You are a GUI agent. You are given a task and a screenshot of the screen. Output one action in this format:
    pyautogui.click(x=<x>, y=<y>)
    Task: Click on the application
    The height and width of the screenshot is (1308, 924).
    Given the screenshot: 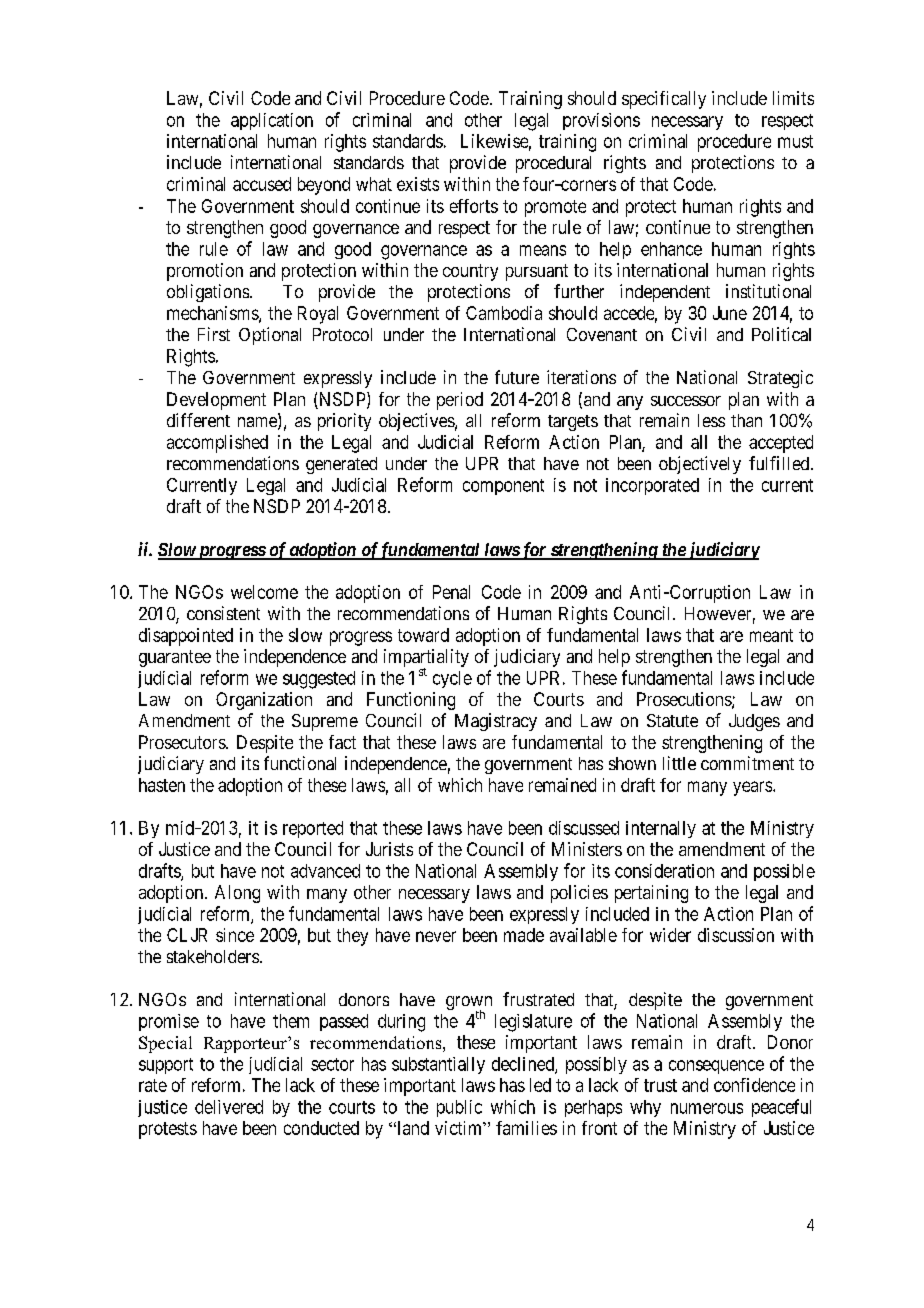 What is the action you would take?
    pyautogui.click(x=272, y=121)
